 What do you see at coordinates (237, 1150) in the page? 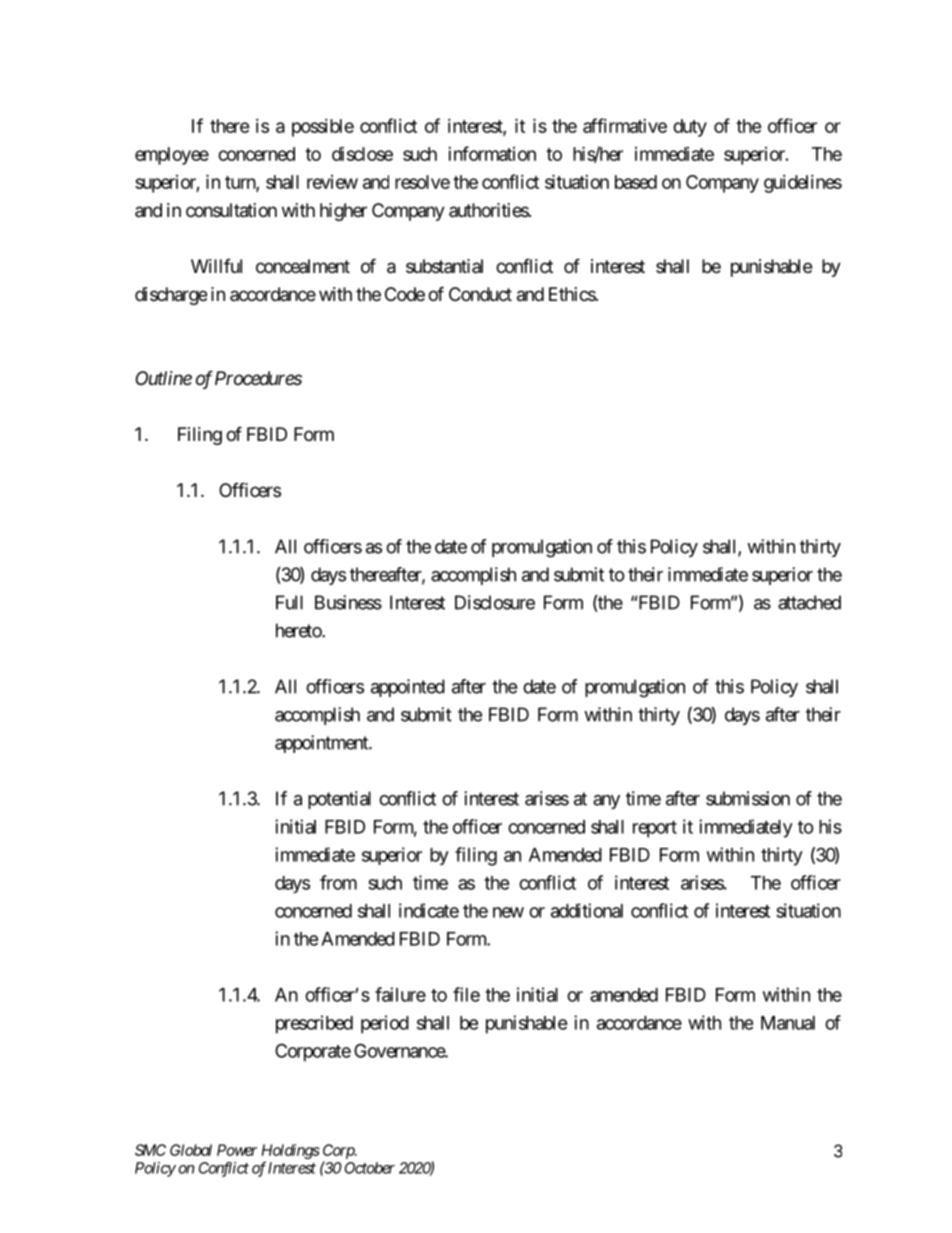
I see `Power` at bounding box center [237, 1150].
